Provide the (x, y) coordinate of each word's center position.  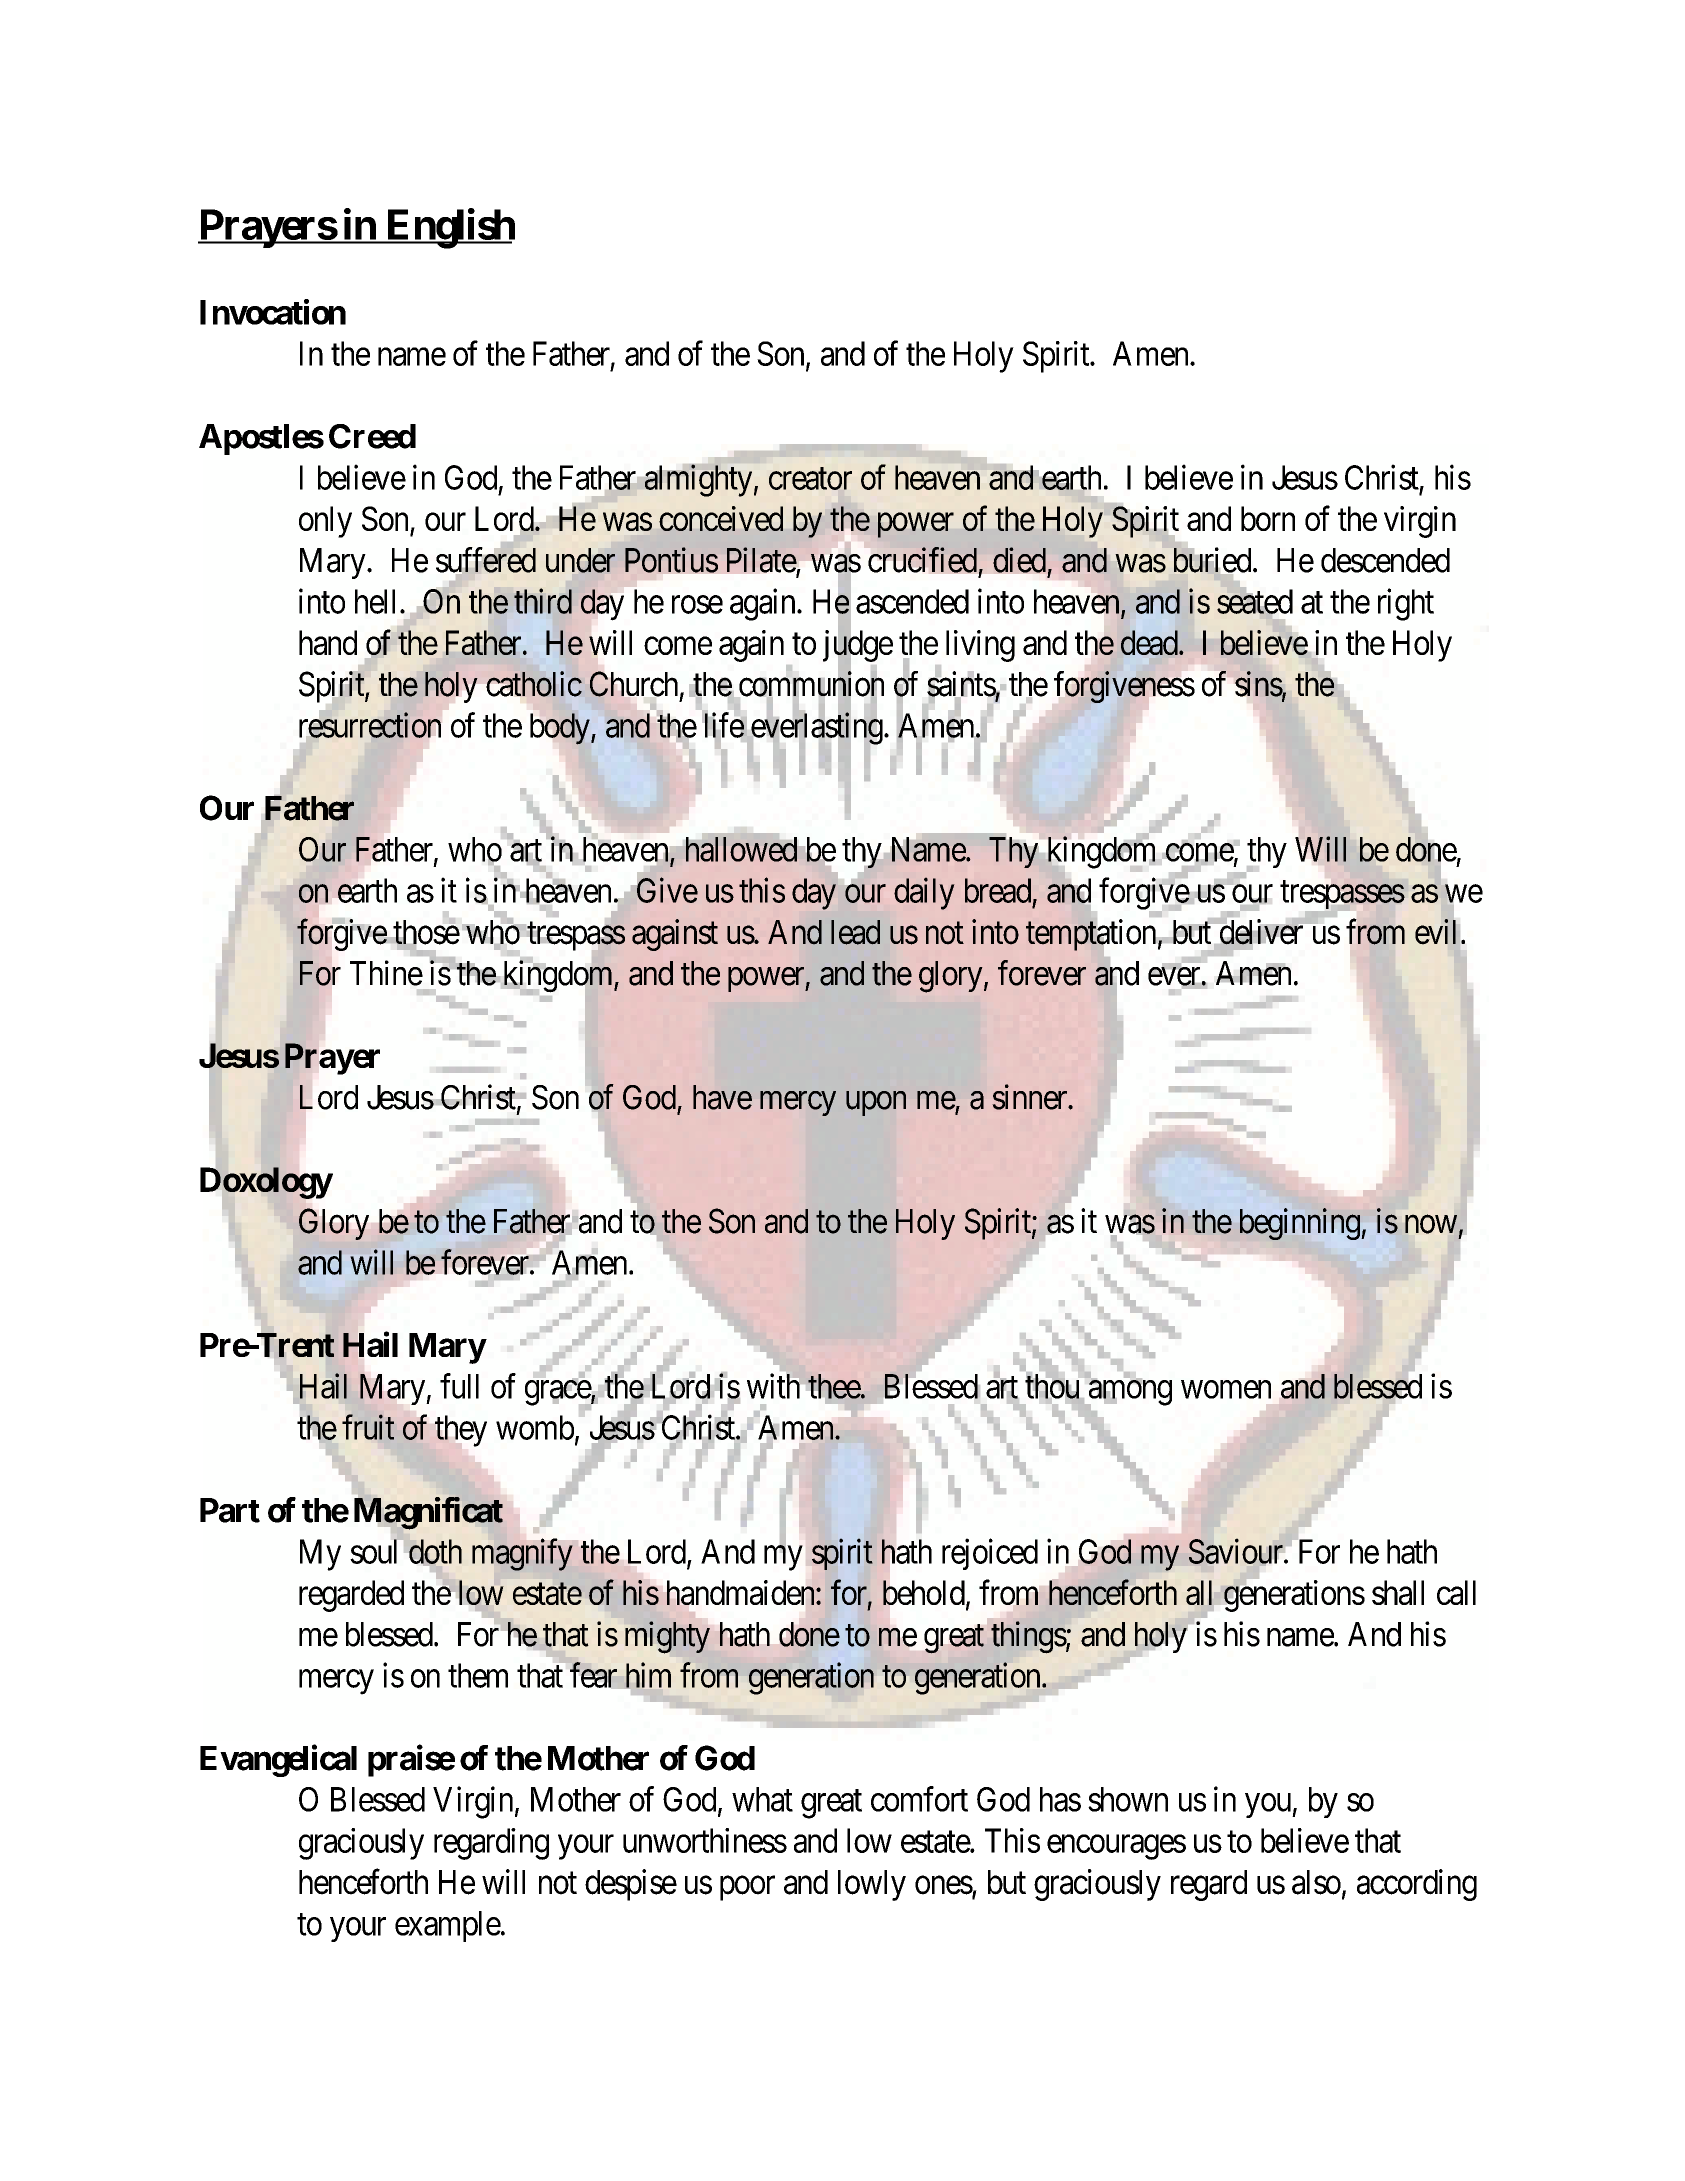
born (1268, 518)
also (1316, 1882)
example (448, 1926)
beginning (1300, 1224)
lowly (872, 1885)
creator (810, 479)
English (449, 229)
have (722, 1097)
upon (876, 1103)
